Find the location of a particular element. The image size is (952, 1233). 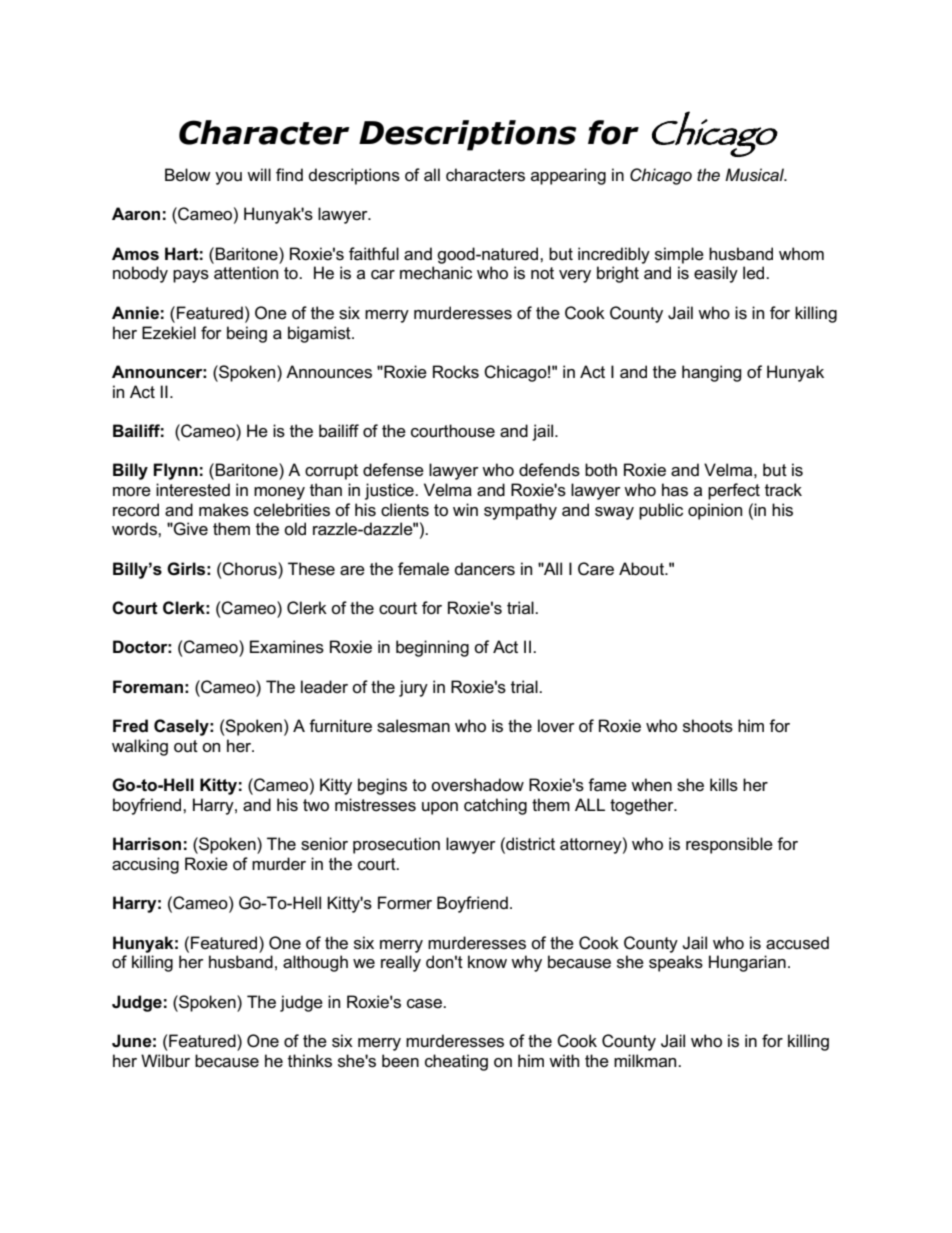

hanging is located at coordinates (712, 373).
